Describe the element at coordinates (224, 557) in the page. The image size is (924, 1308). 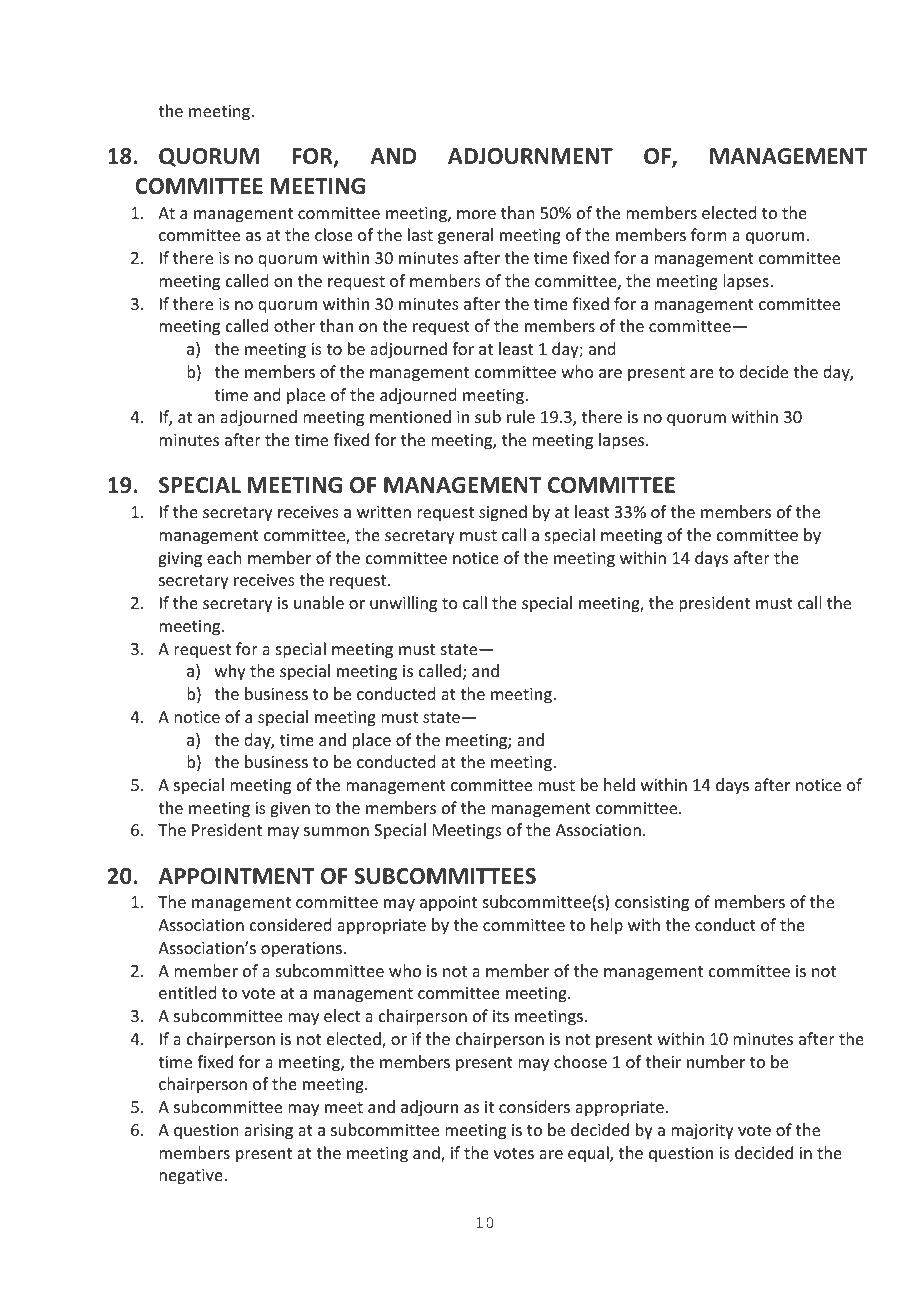
I see `each` at that location.
